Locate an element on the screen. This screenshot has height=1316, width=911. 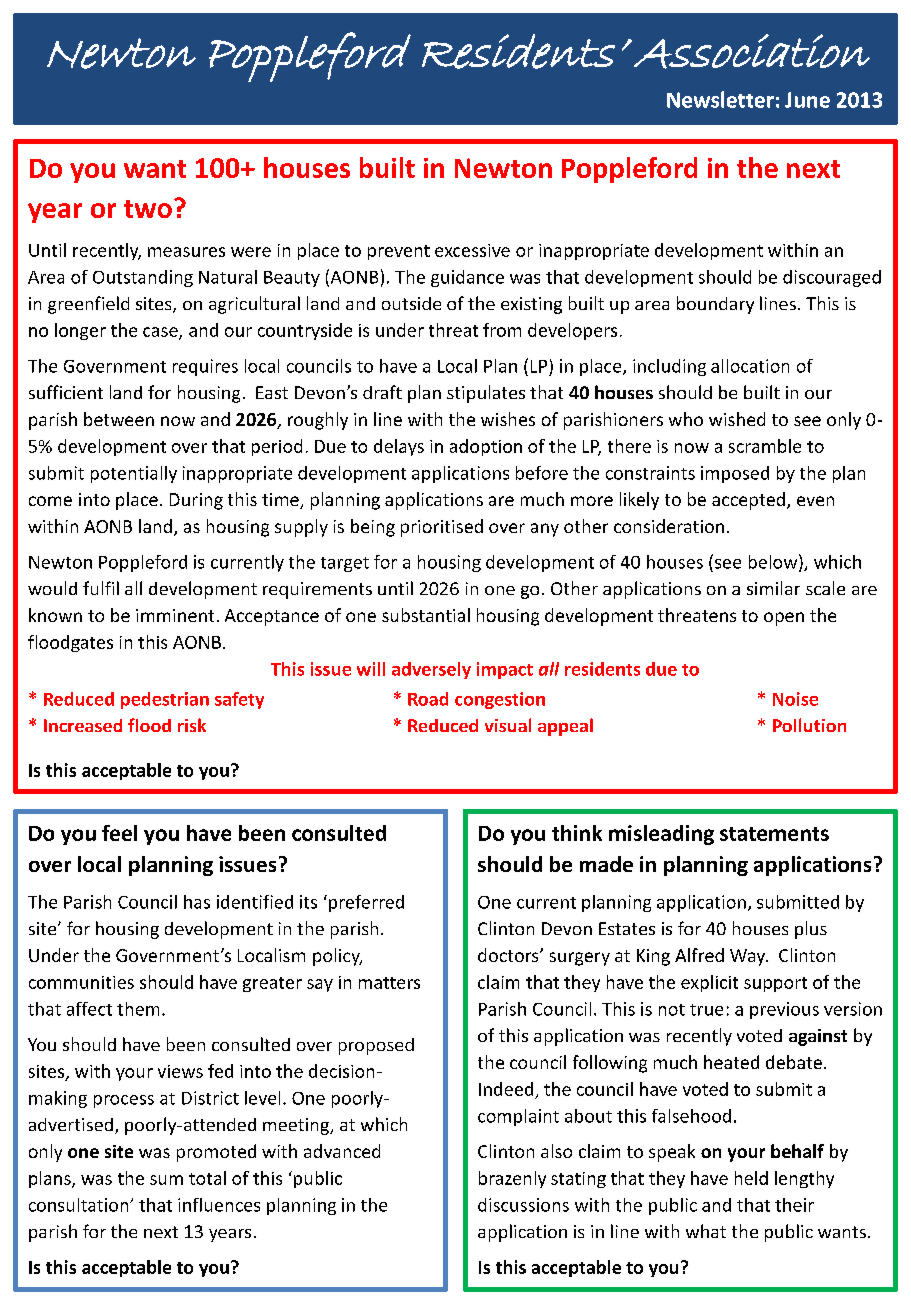
between is located at coordinates (119, 419).
